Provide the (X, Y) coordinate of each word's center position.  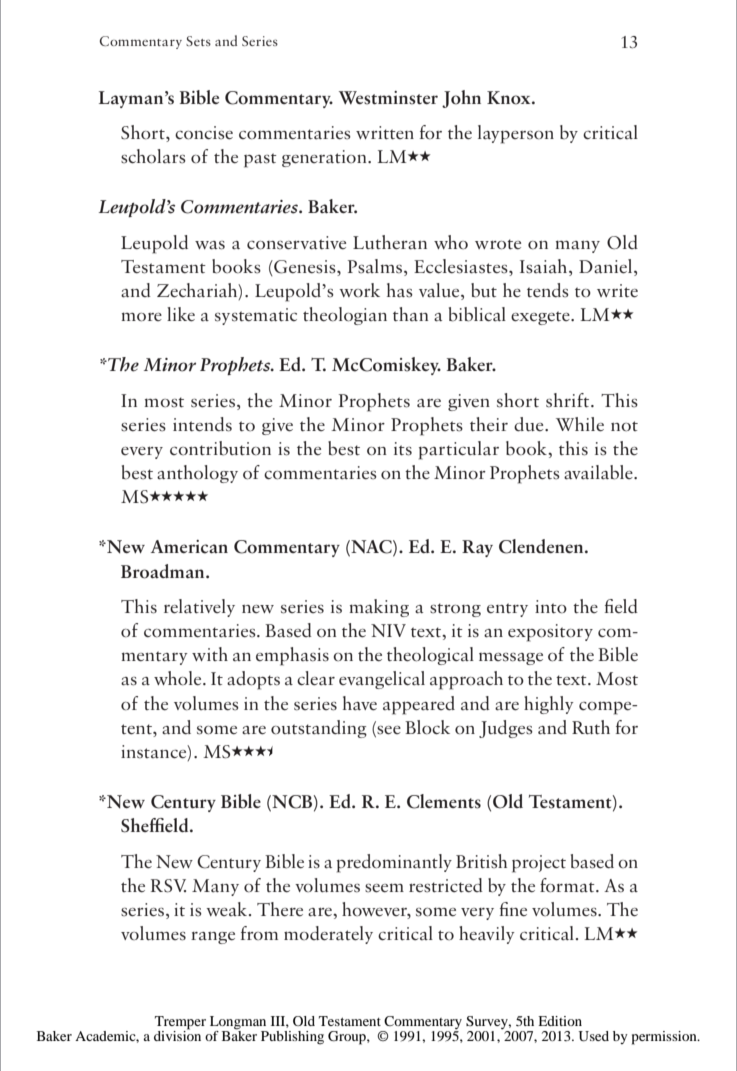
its (403, 449)
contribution (220, 448)
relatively (199, 608)
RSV (168, 886)
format (568, 885)
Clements (444, 801)
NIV (388, 630)
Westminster (388, 98)
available (599, 472)
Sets (198, 41)
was (210, 245)
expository (550, 633)
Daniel (607, 266)
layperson (516, 134)
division (177, 1034)
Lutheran (390, 242)
